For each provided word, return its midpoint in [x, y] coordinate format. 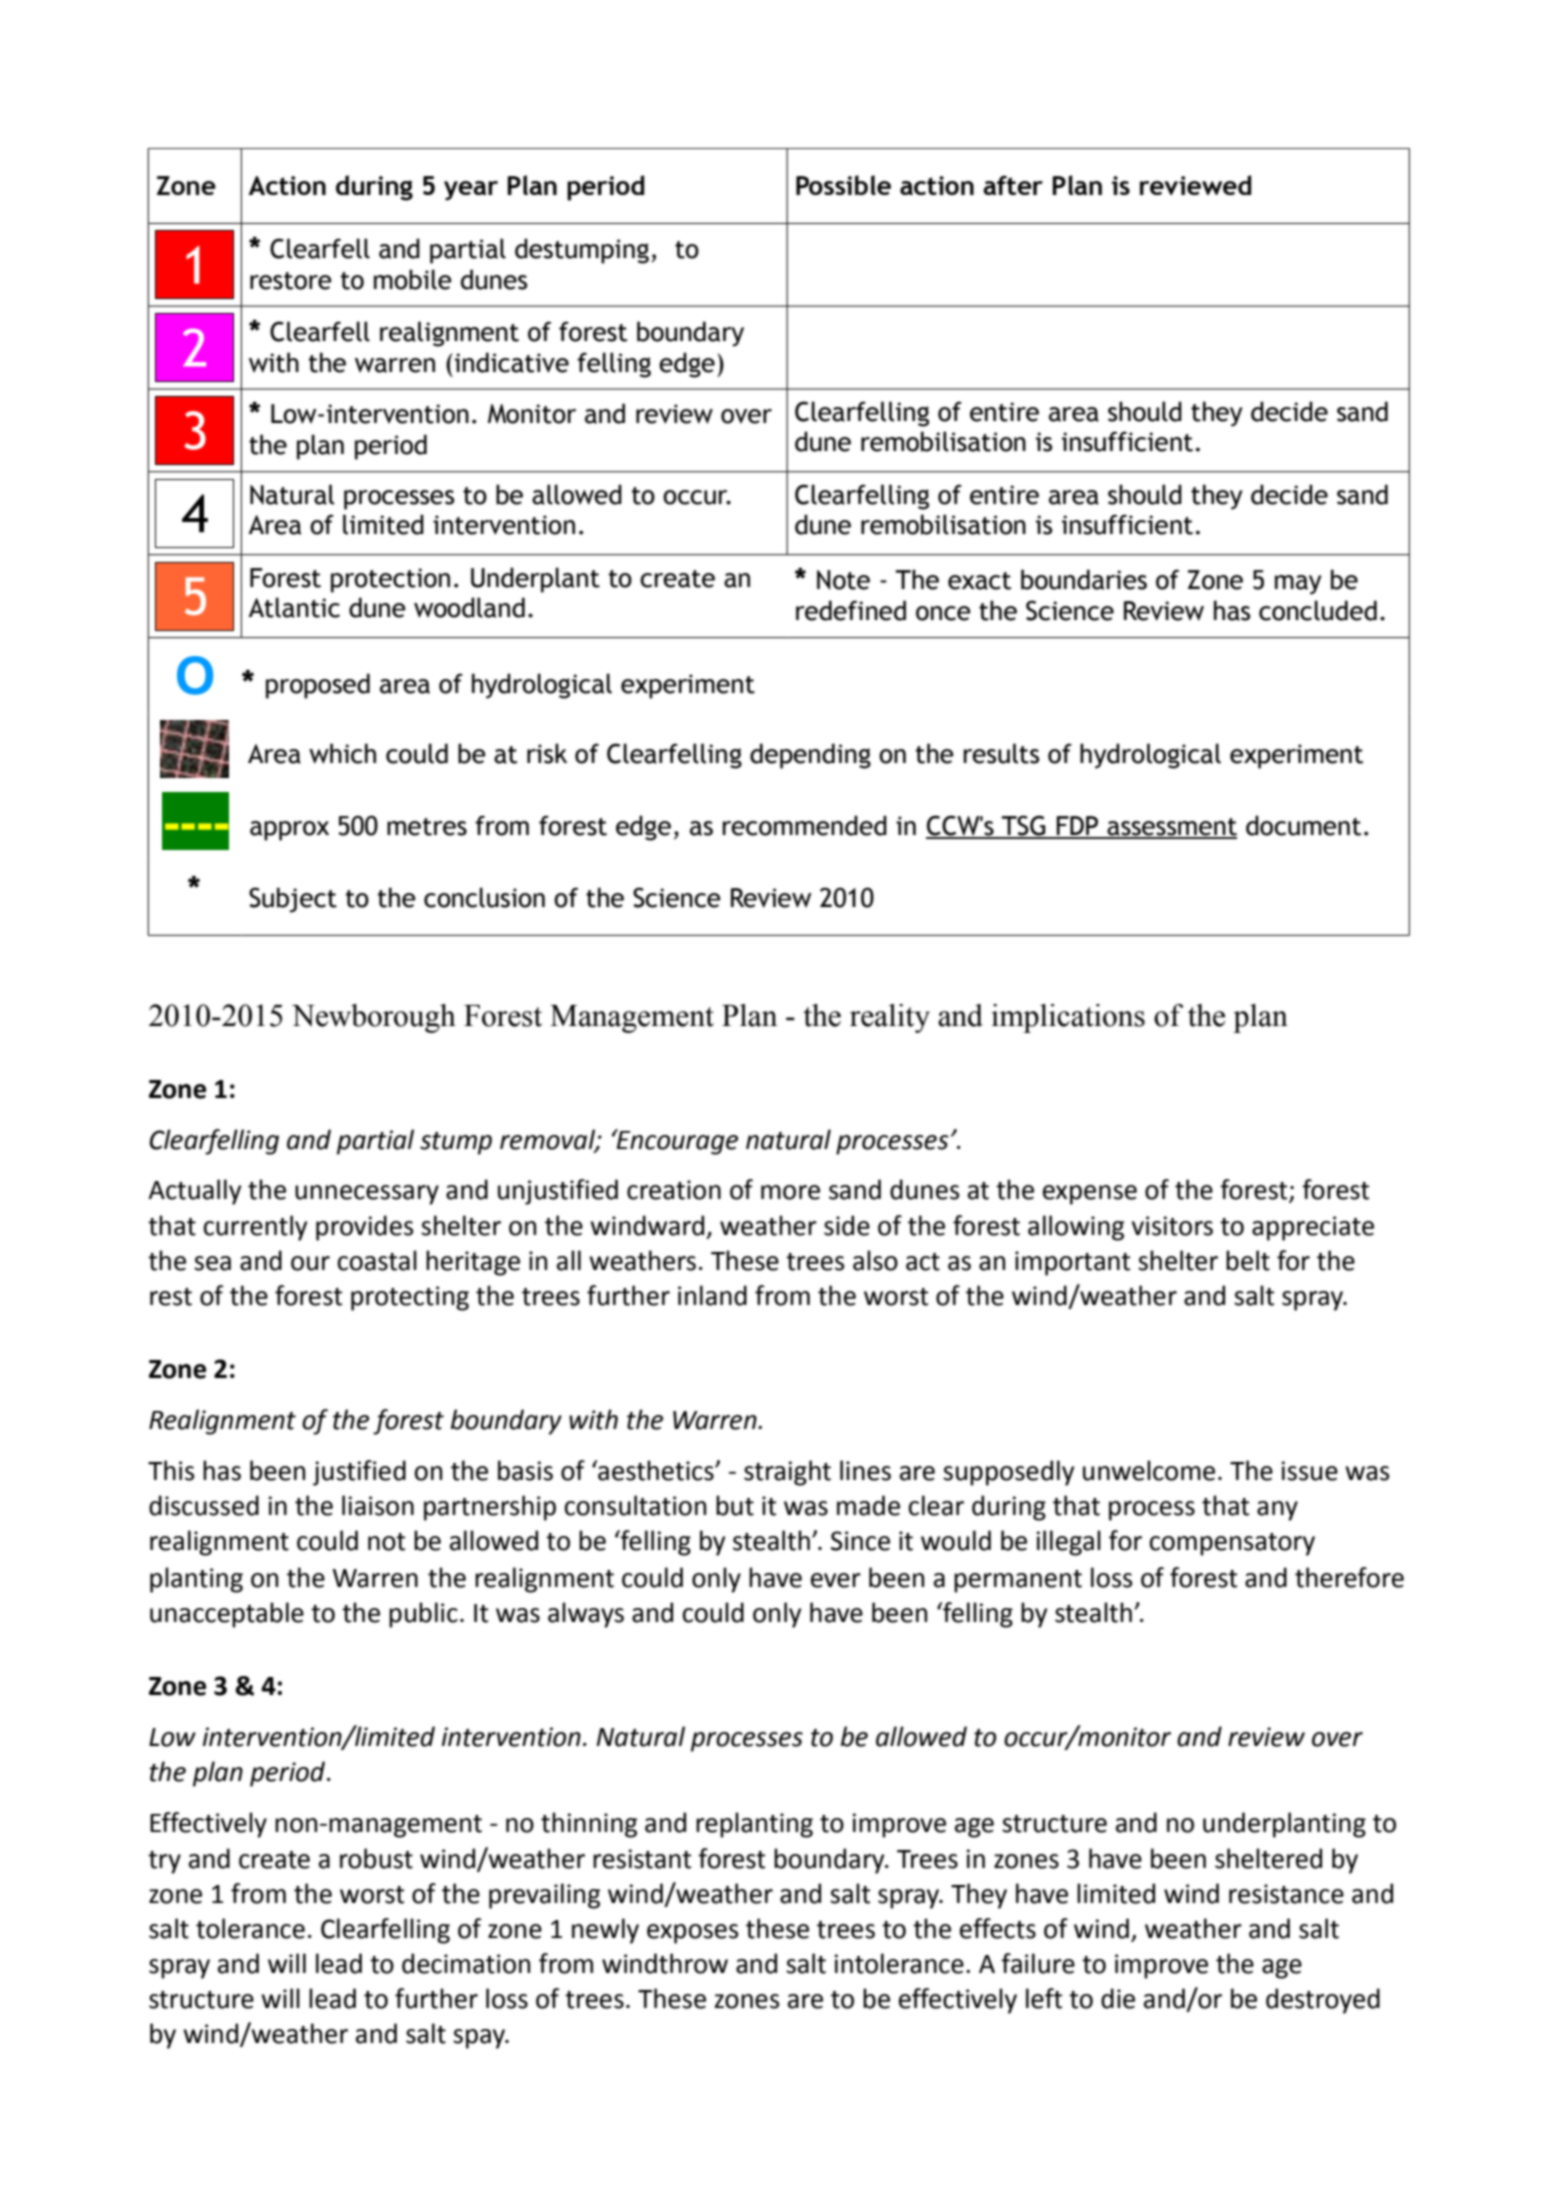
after [1013, 185]
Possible [843, 185]
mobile [413, 279]
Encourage [676, 1142]
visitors [1172, 1226]
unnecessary [367, 1195]
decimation [466, 1963]
